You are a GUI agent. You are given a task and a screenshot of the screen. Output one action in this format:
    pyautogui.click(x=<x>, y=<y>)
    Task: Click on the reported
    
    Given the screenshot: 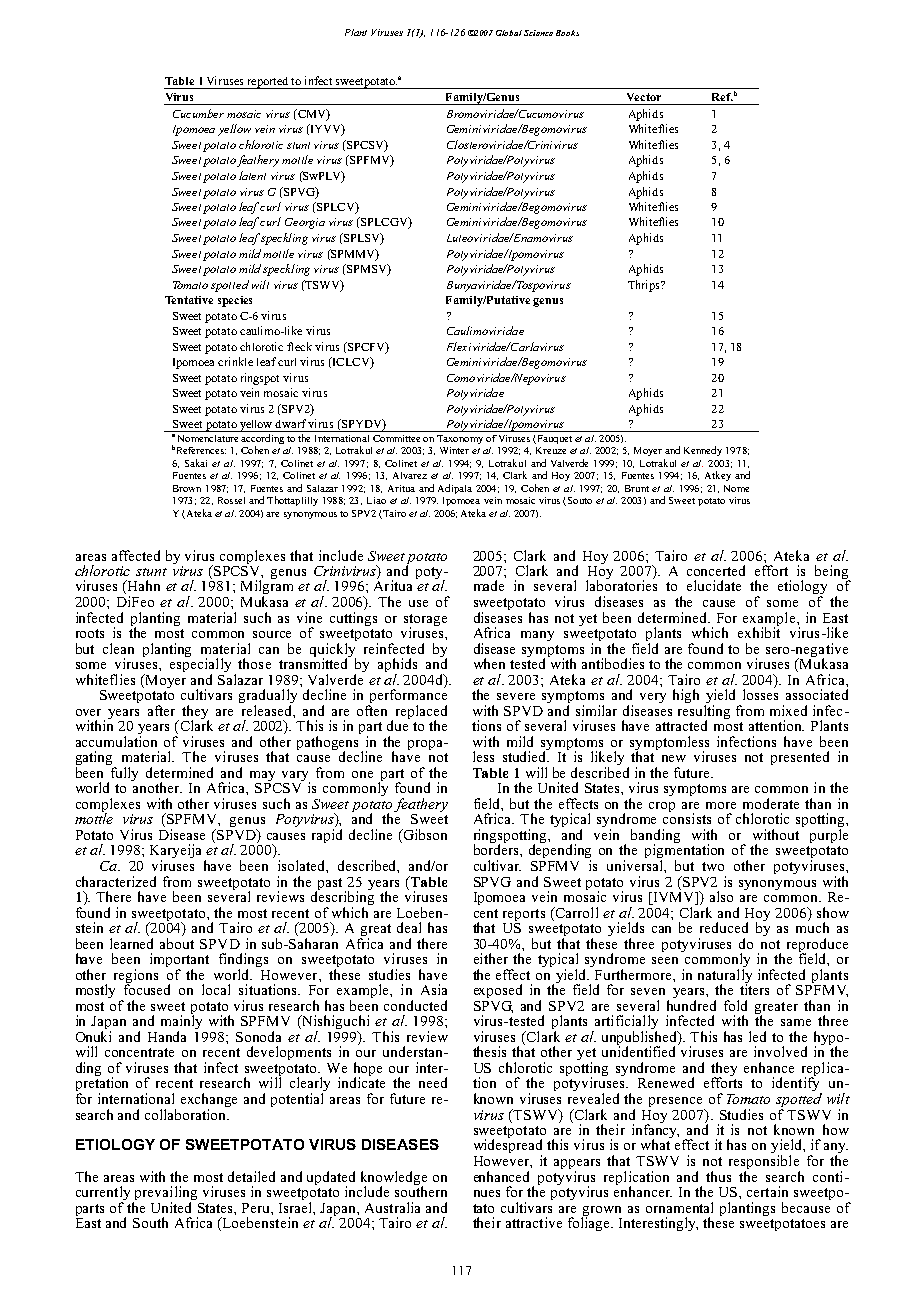 What is the action you would take?
    pyautogui.click(x=268, y=83)
